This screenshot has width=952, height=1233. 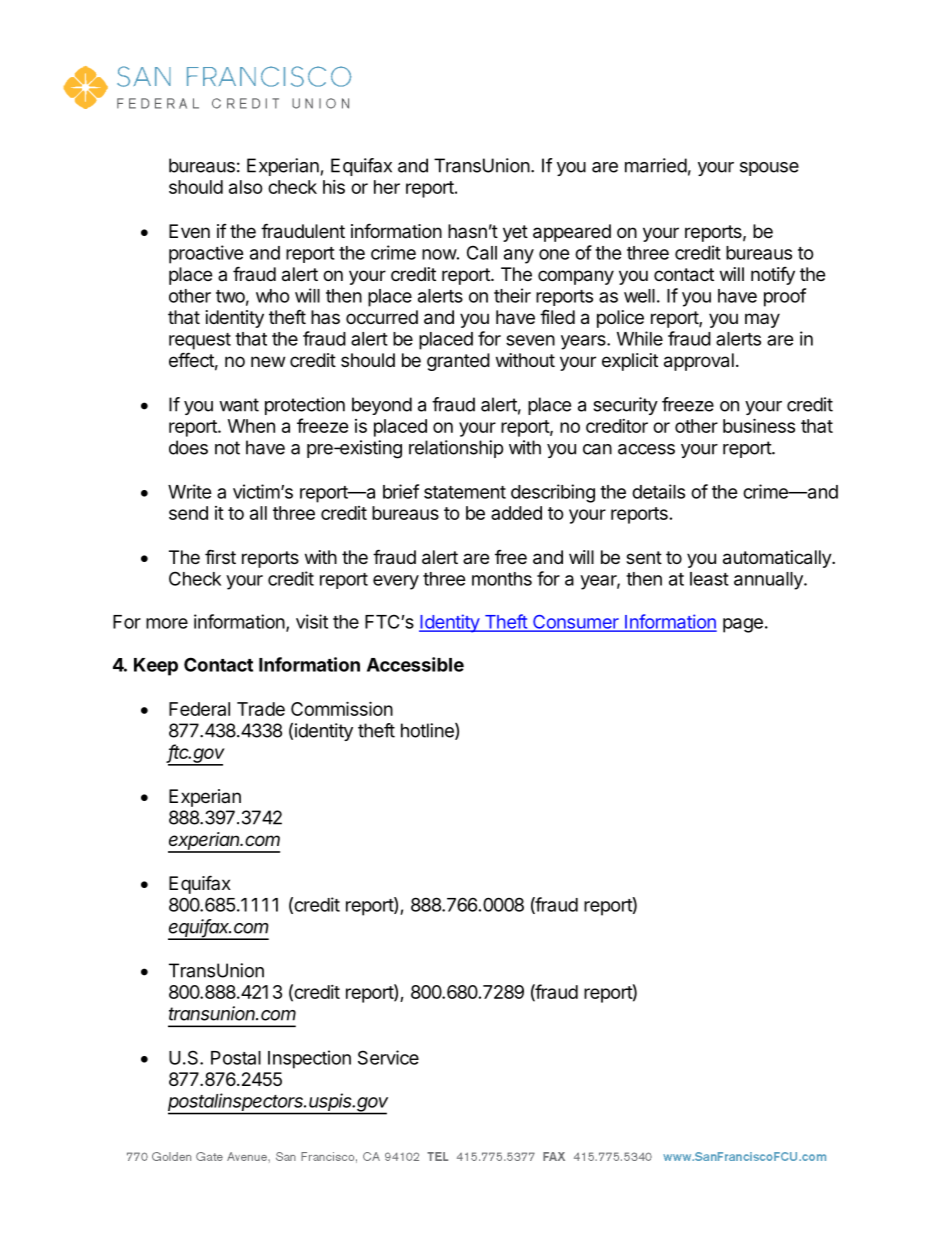 I want to click on Write, so click(x=190, y=491).
